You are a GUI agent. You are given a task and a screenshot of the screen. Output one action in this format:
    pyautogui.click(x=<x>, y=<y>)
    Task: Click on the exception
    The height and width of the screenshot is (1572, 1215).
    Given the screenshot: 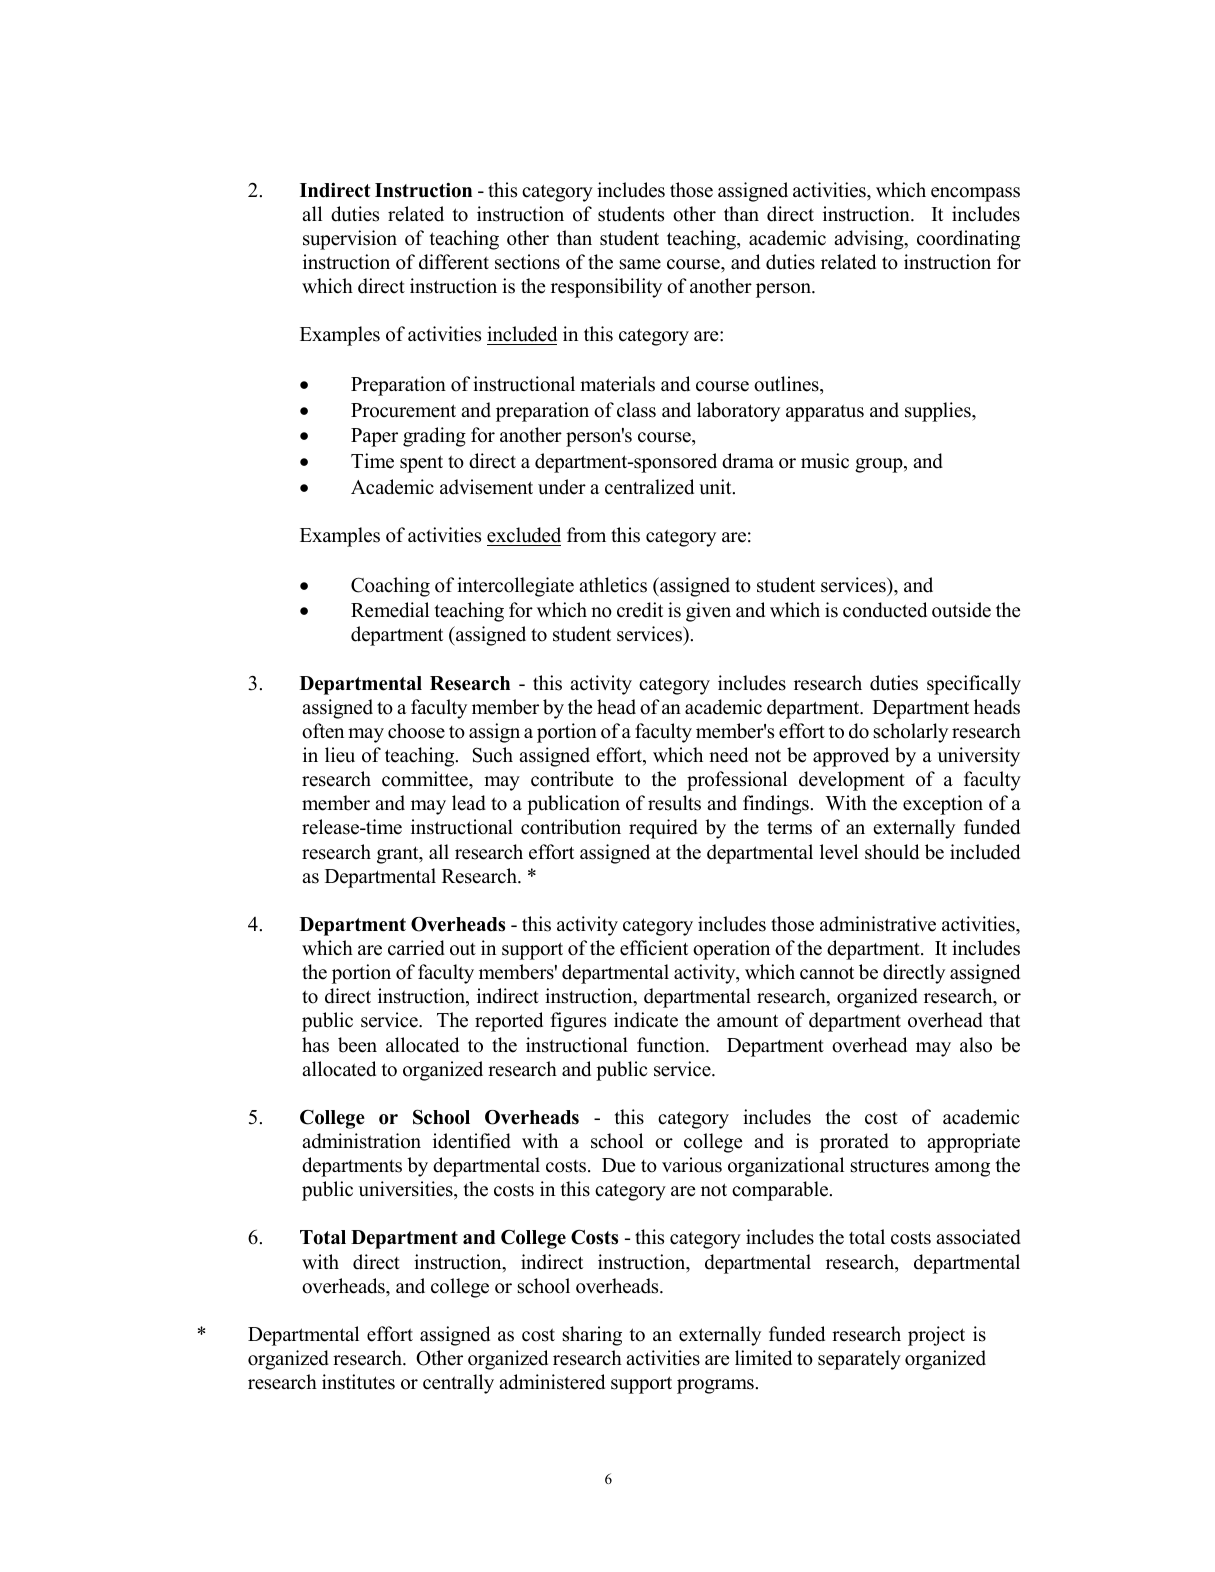 What is the action you would take?
    pyautogui.click(x=943, y=805)
